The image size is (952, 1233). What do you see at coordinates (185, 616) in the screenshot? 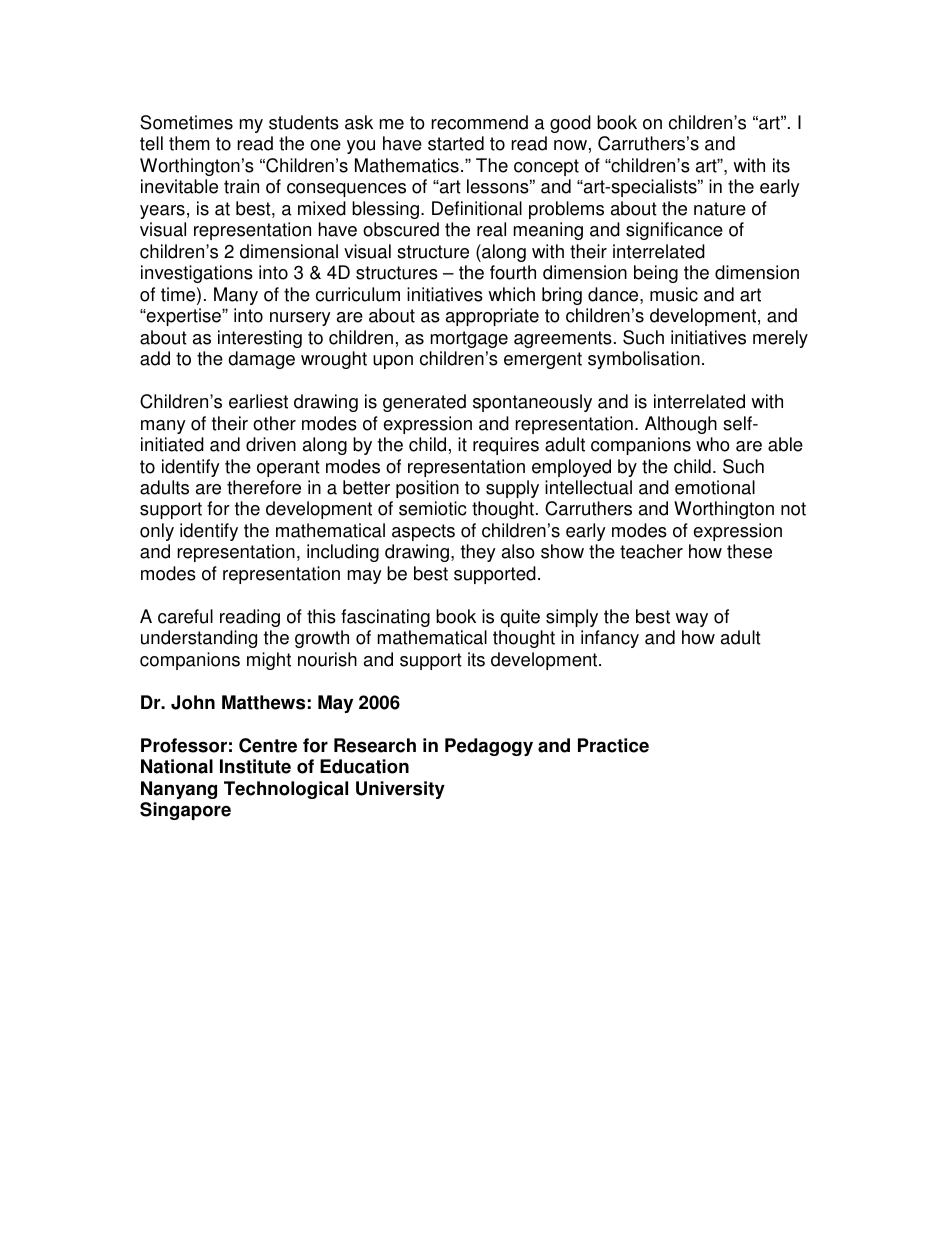
I see `careful` at bounding box center [185, 616].
